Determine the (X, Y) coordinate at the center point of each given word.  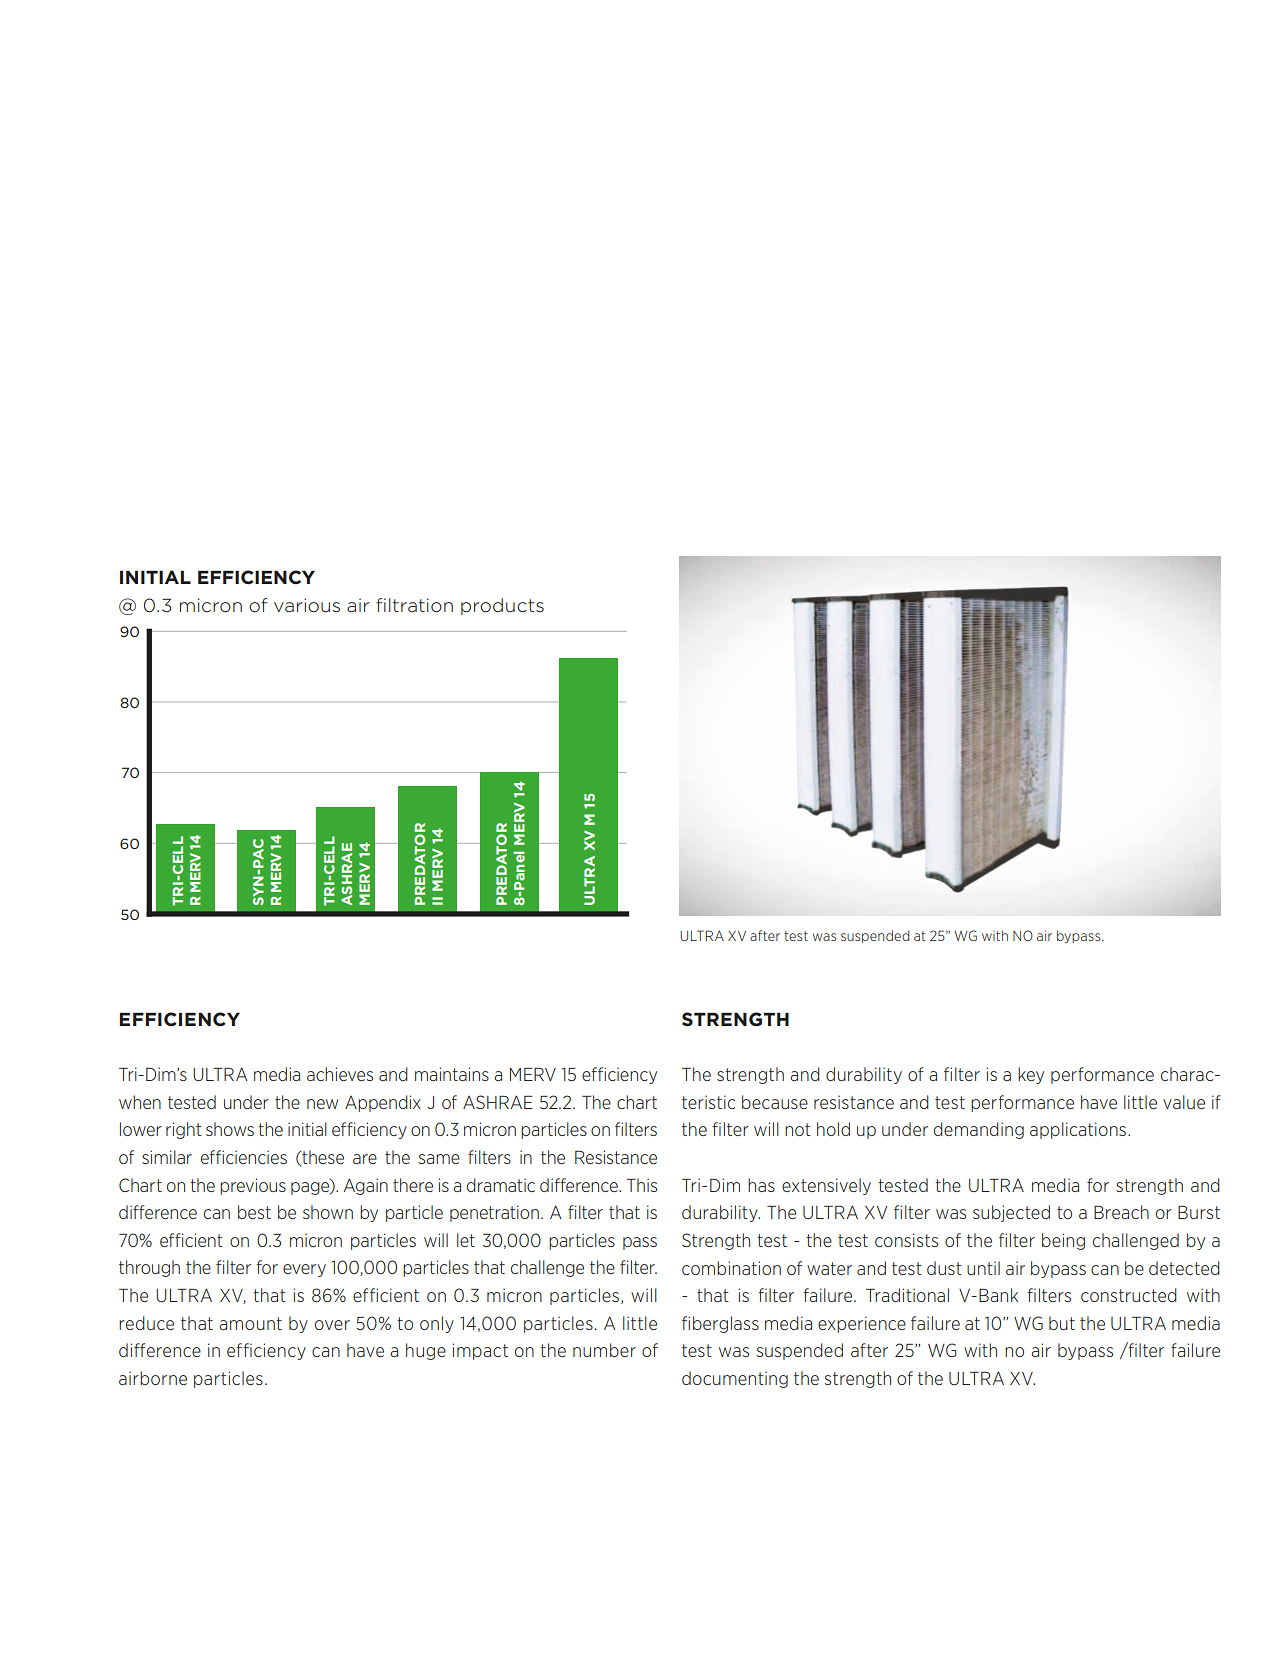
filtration (414, 605)
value (1184, 1102)
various (307, 605)
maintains (452, 1074)
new (322, 1104)
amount (250, 1323)
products (502, 606)
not (798, 1129)
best (254, 1212)
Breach (1121, 1212)
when (140, 1102)
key (1031, 1075)
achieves (340, 1074)
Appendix (383, 1103)
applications (1078, 1130)
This (641, 1185)
